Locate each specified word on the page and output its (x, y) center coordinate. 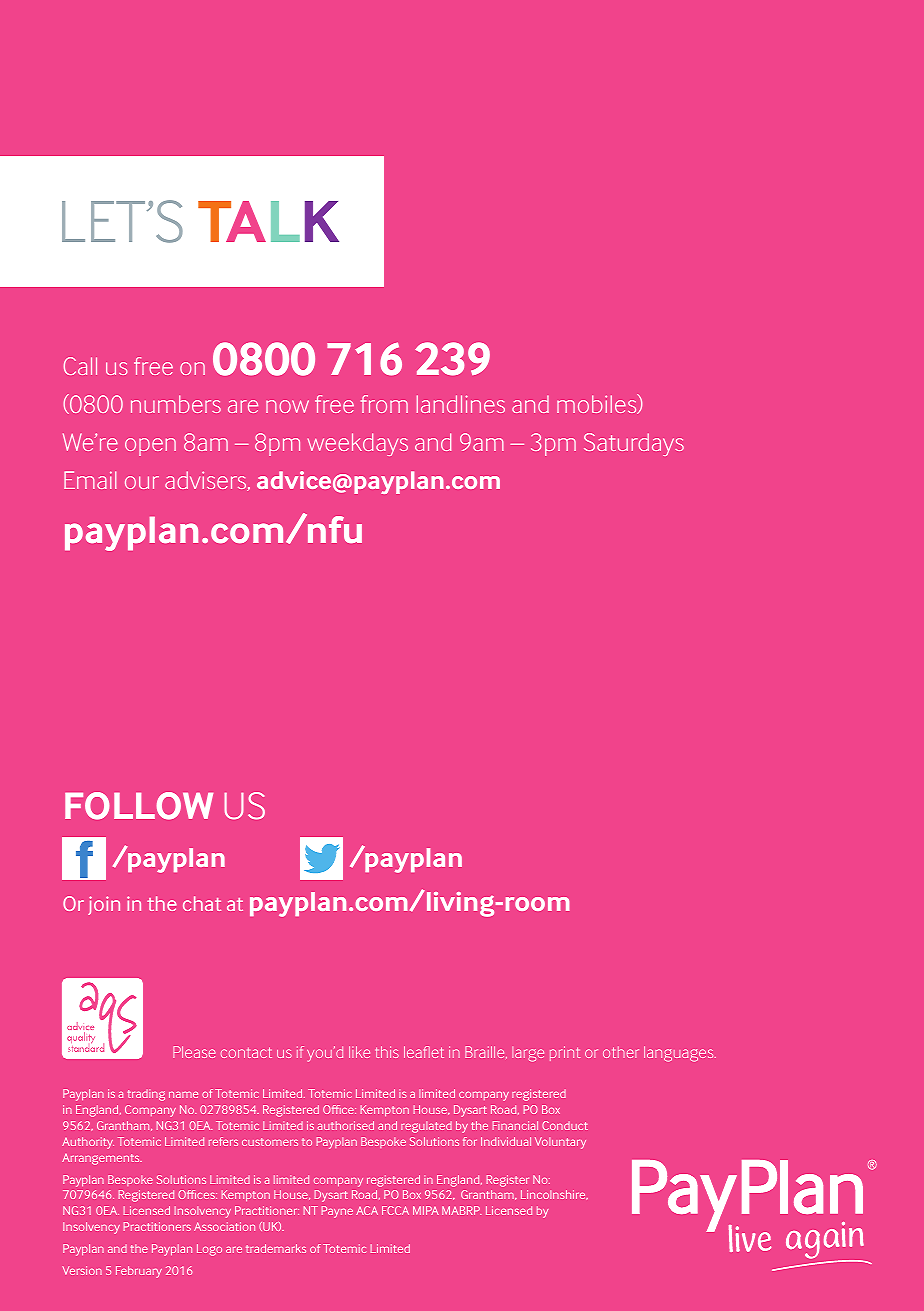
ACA (367, 1210)
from (384, 404)
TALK (268, 221)
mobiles (598, 404)
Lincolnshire (554, 1195)
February (139, 1272)
